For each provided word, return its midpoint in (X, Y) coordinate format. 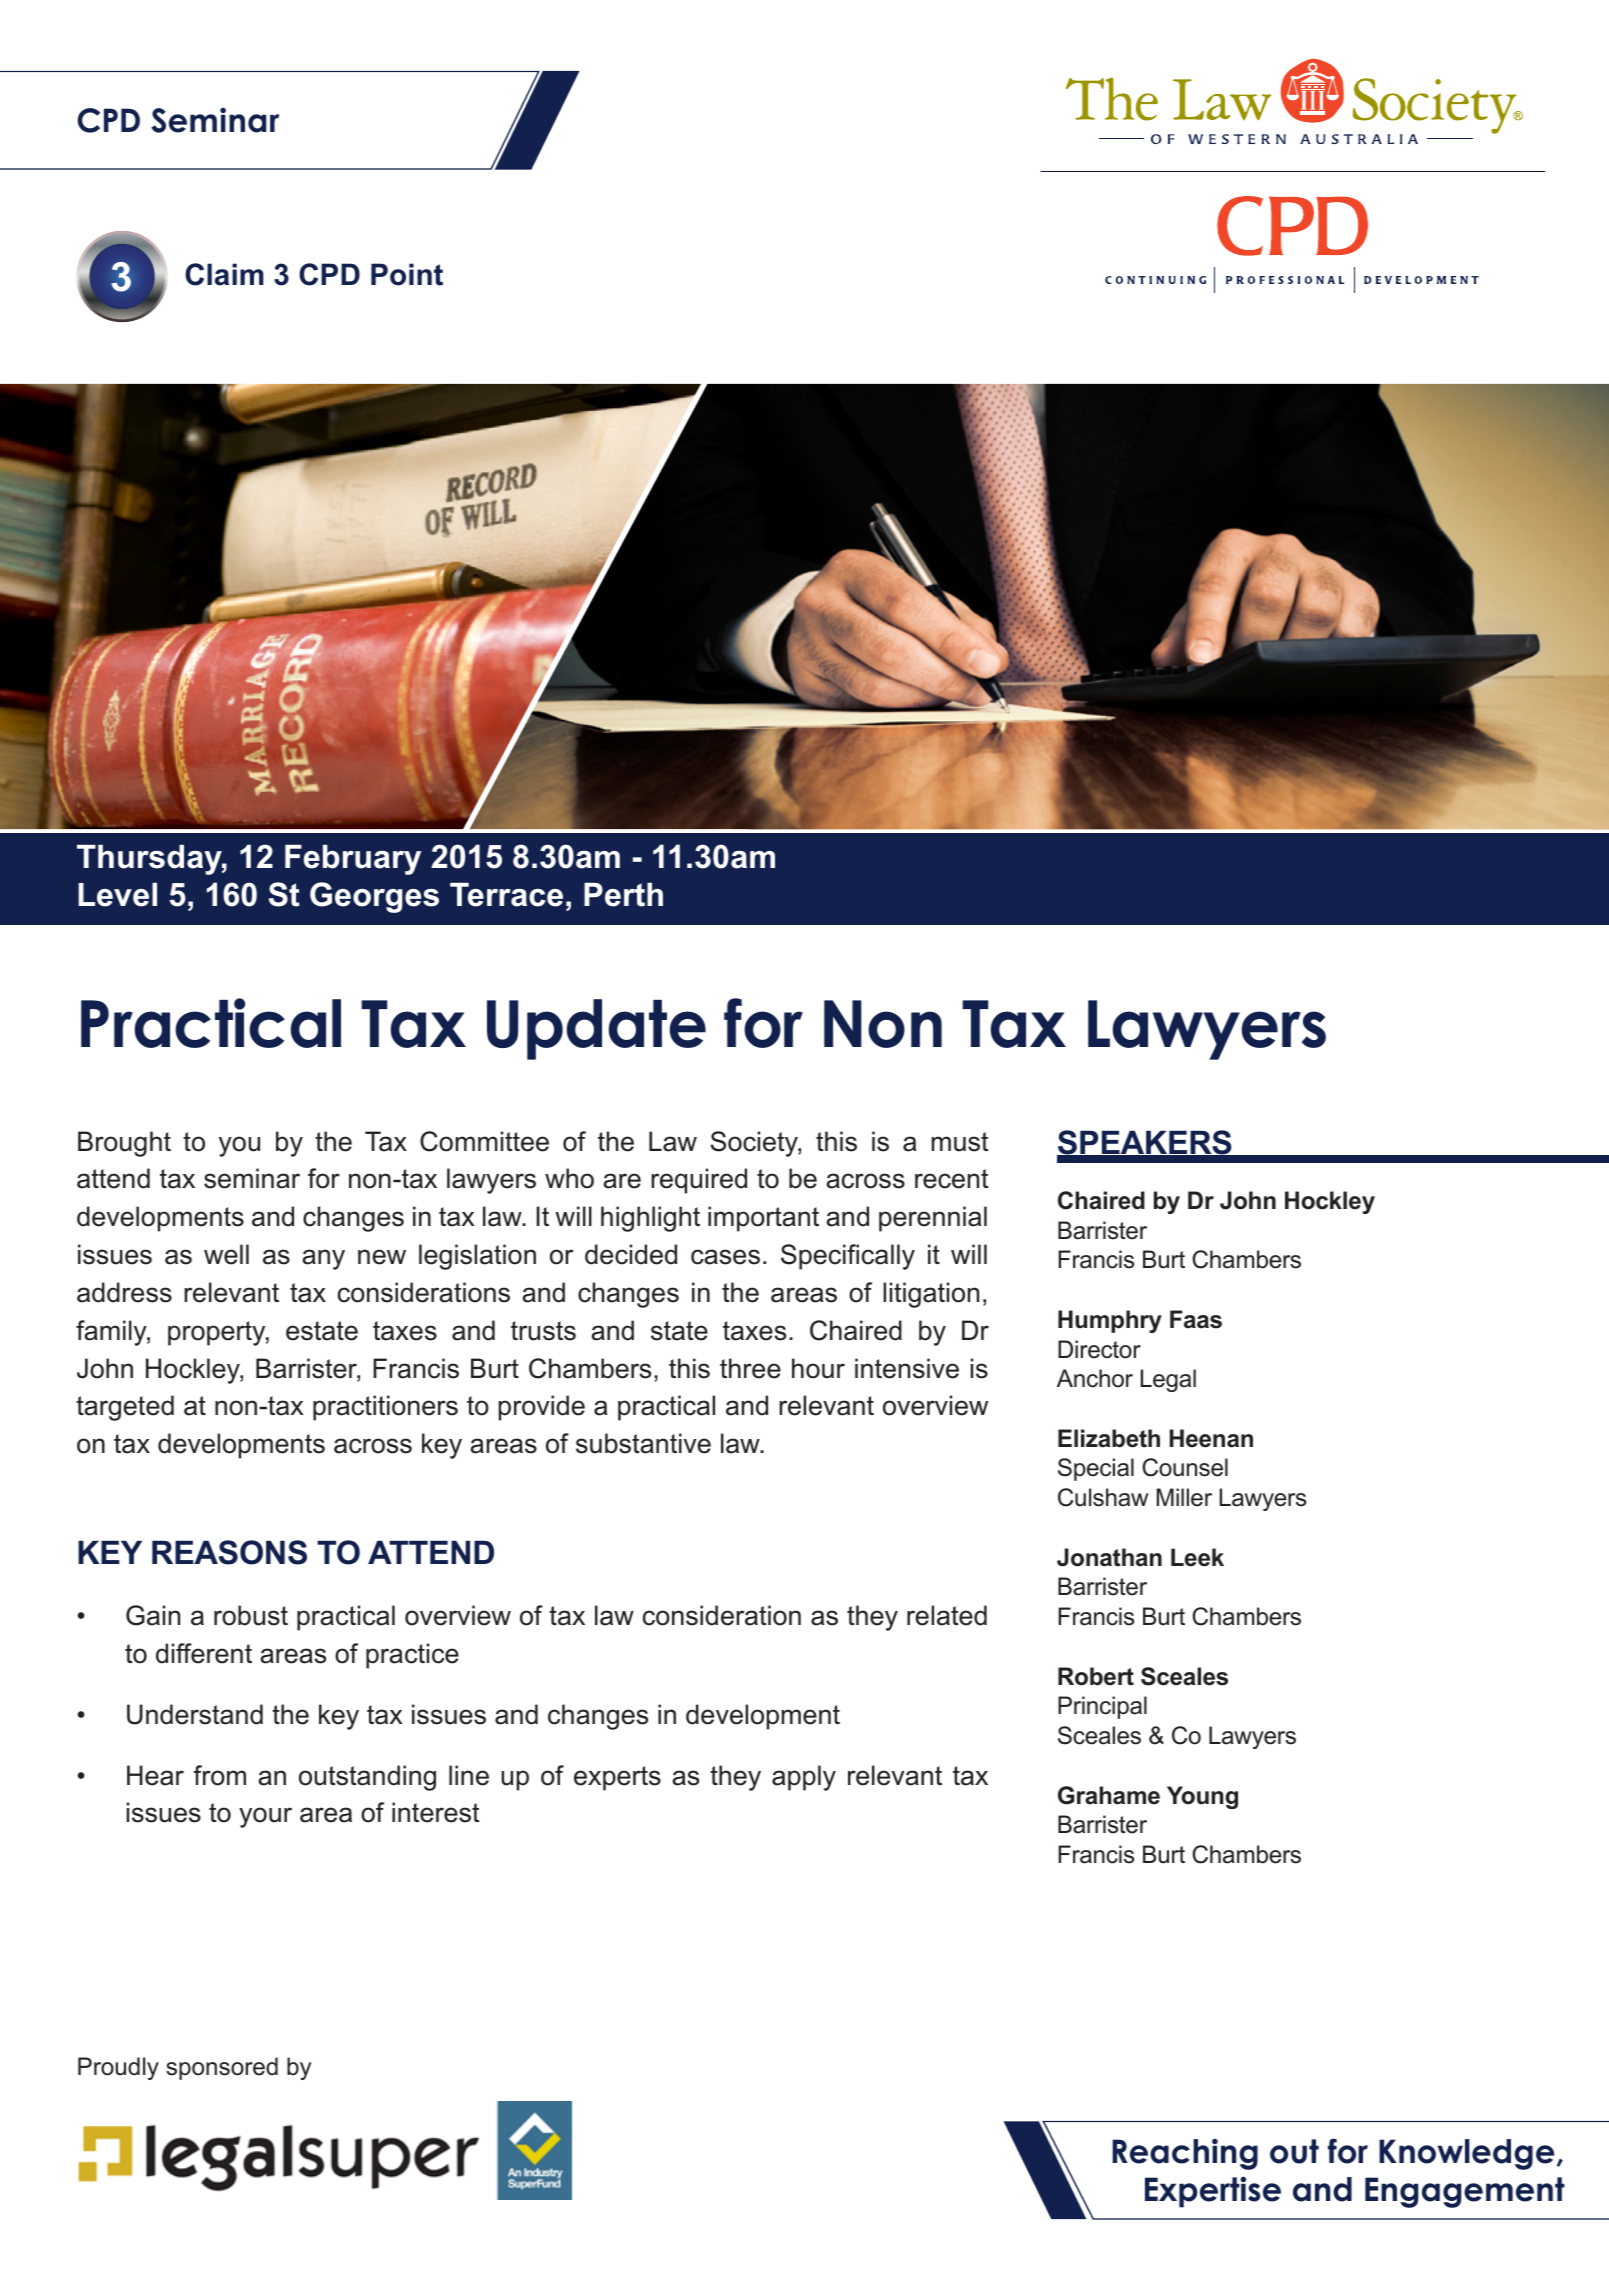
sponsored (222, 2068)
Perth (623, 895)
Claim (224, 274)
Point (407, 274)
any (323, 1259)
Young (1202, 1797)
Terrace (506, 895)
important (763, 1219)
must (960, 1142)
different (204, 1653)
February (353, 860)
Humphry (1110, 1321)
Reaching (1185, 2154)
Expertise (1213, 2192)
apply (804, 1778)
